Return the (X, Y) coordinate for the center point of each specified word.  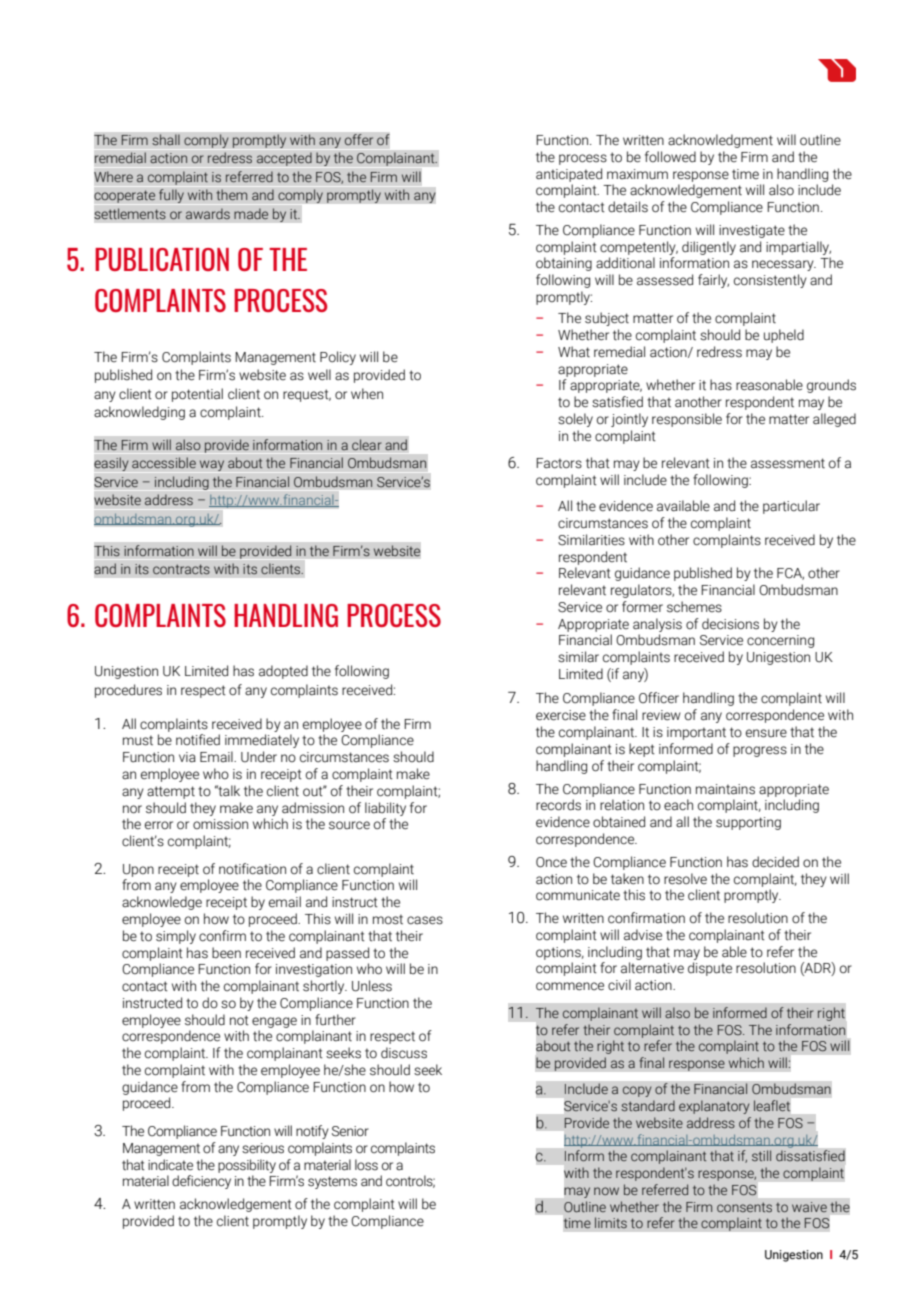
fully (171, 196)
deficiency (201, 1182)
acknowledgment (720, 141)
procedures (128, 691)
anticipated (569, 175)
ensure (766, 733)
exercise (561, 715)
